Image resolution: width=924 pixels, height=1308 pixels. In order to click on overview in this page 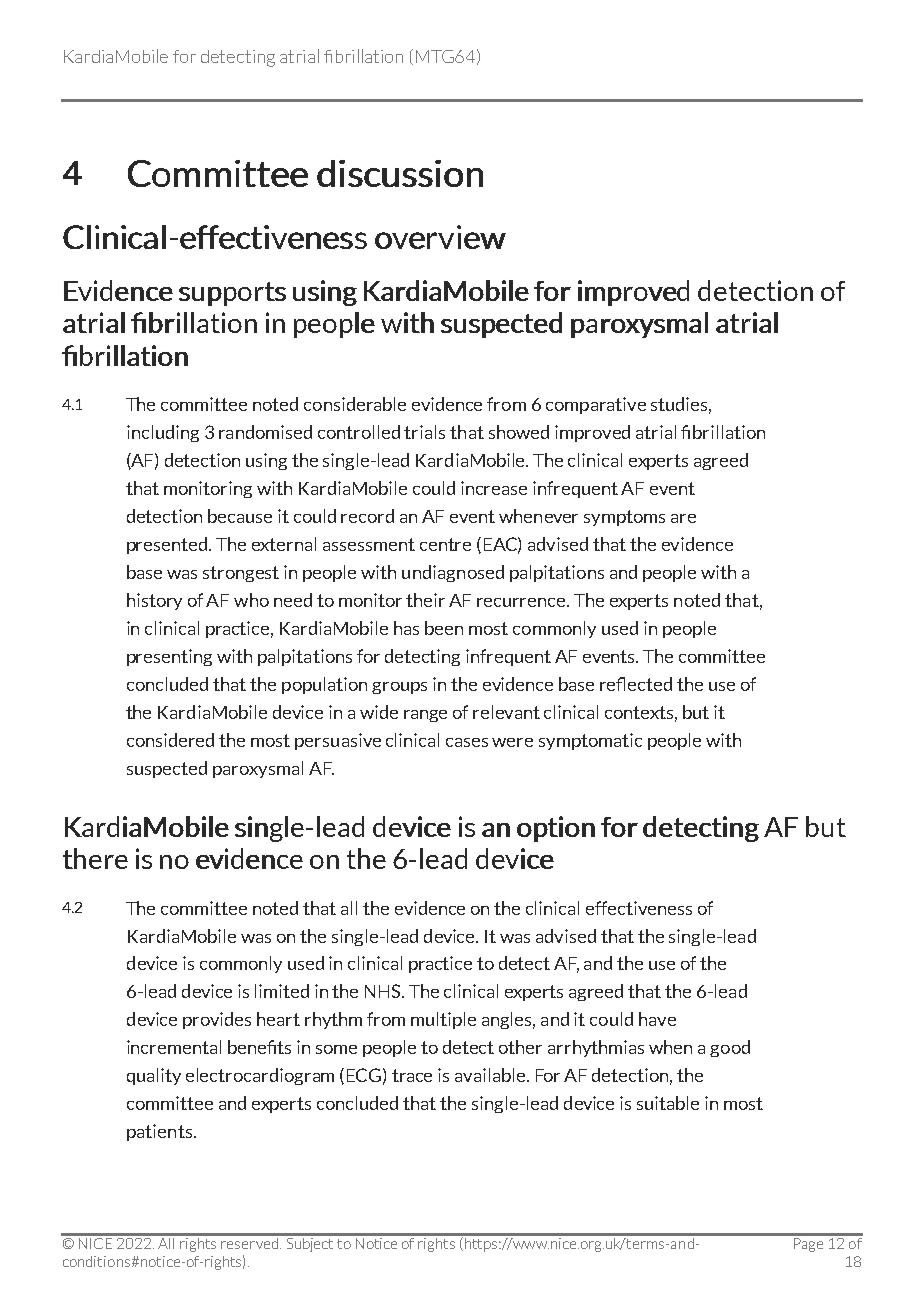, I will do `click(440, 237)`.
